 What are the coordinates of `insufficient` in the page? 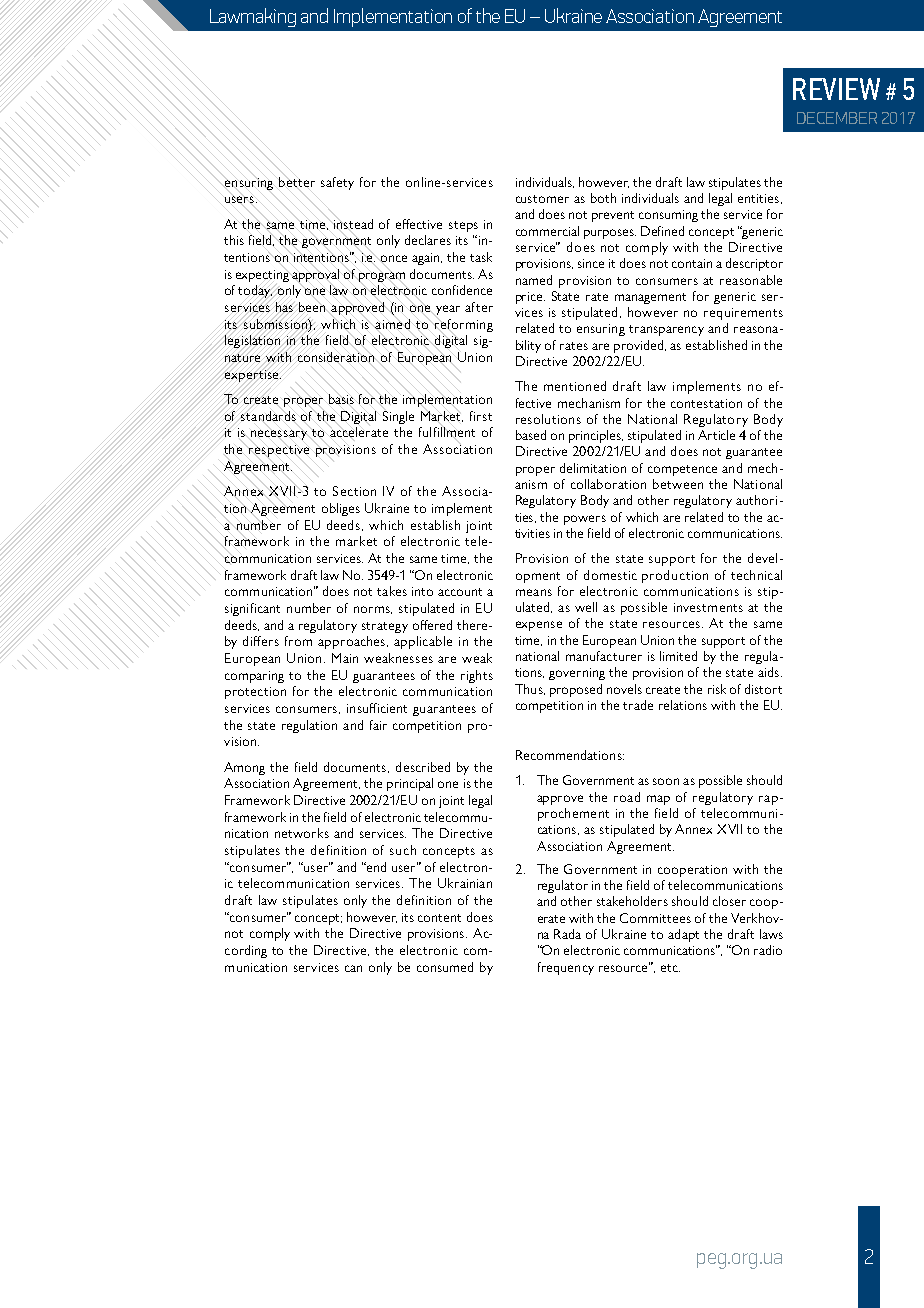 It's located at (377, 708).
